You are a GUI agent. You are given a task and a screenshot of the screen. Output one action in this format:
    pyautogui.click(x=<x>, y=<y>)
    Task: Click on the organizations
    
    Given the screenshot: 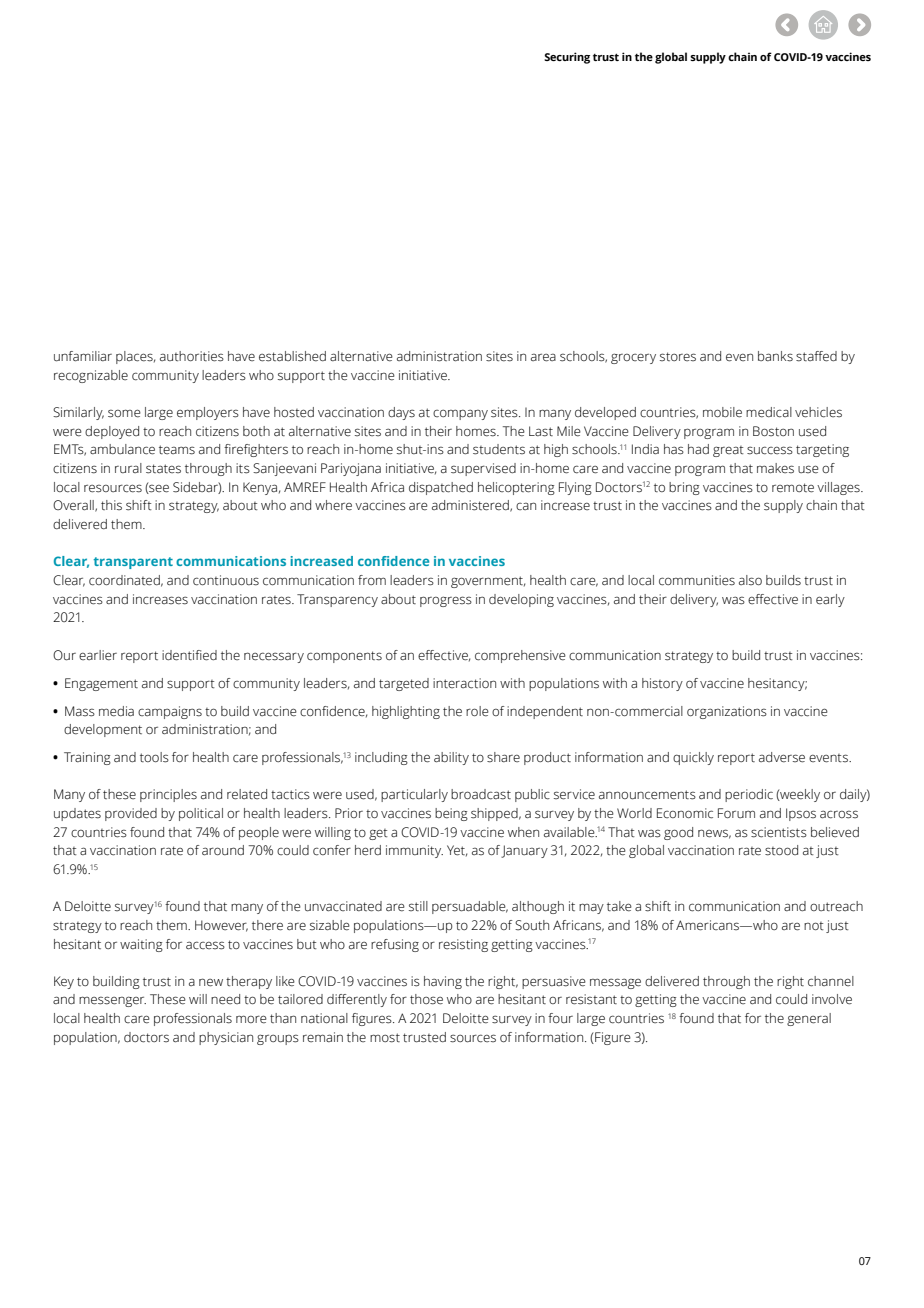 What is the action you would take?
    pyautogui.click(x=727, y=712)
